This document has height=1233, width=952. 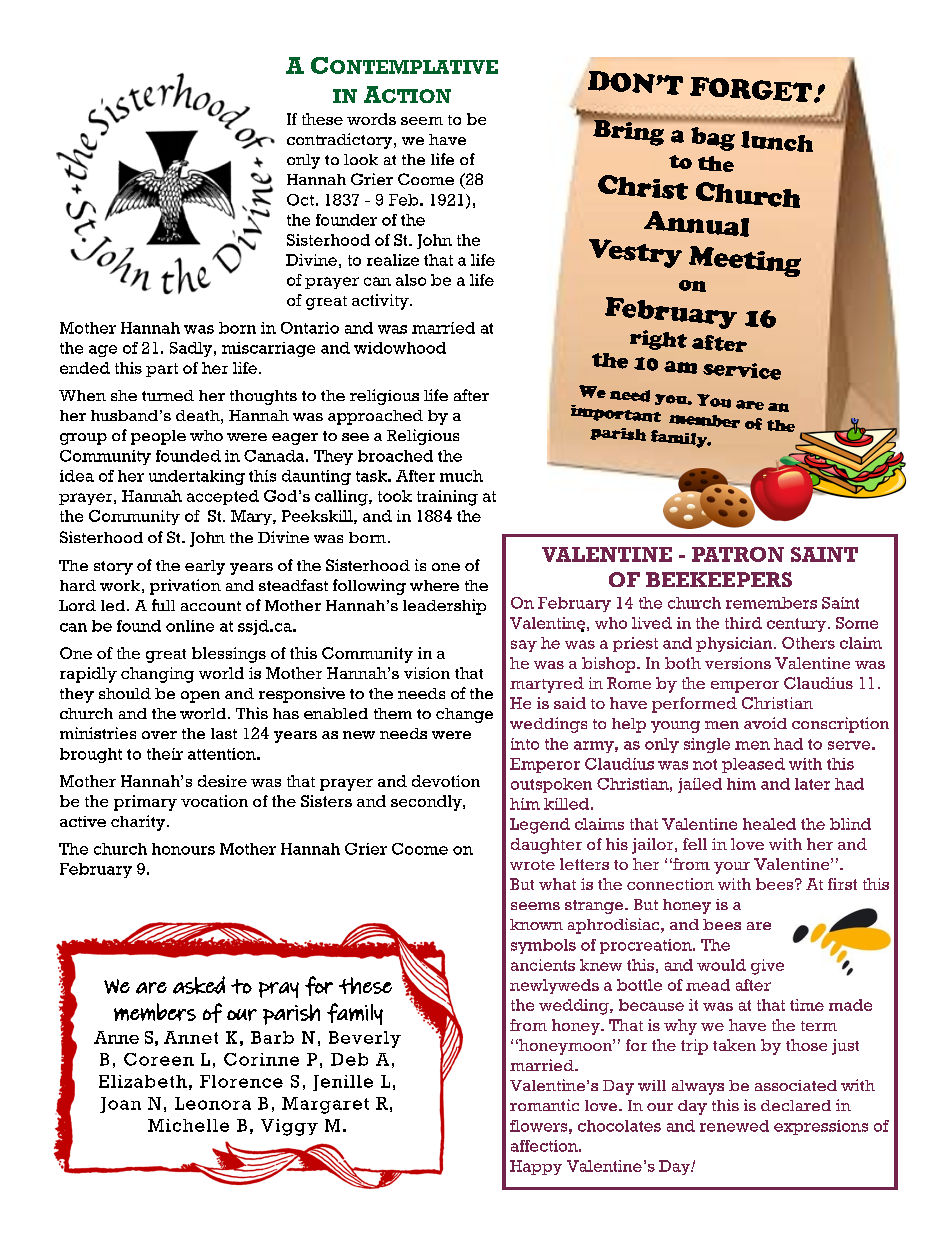 What do you see at coordinates (411, 280) in the document?
I see `also` at bounding box center [411, 280].
